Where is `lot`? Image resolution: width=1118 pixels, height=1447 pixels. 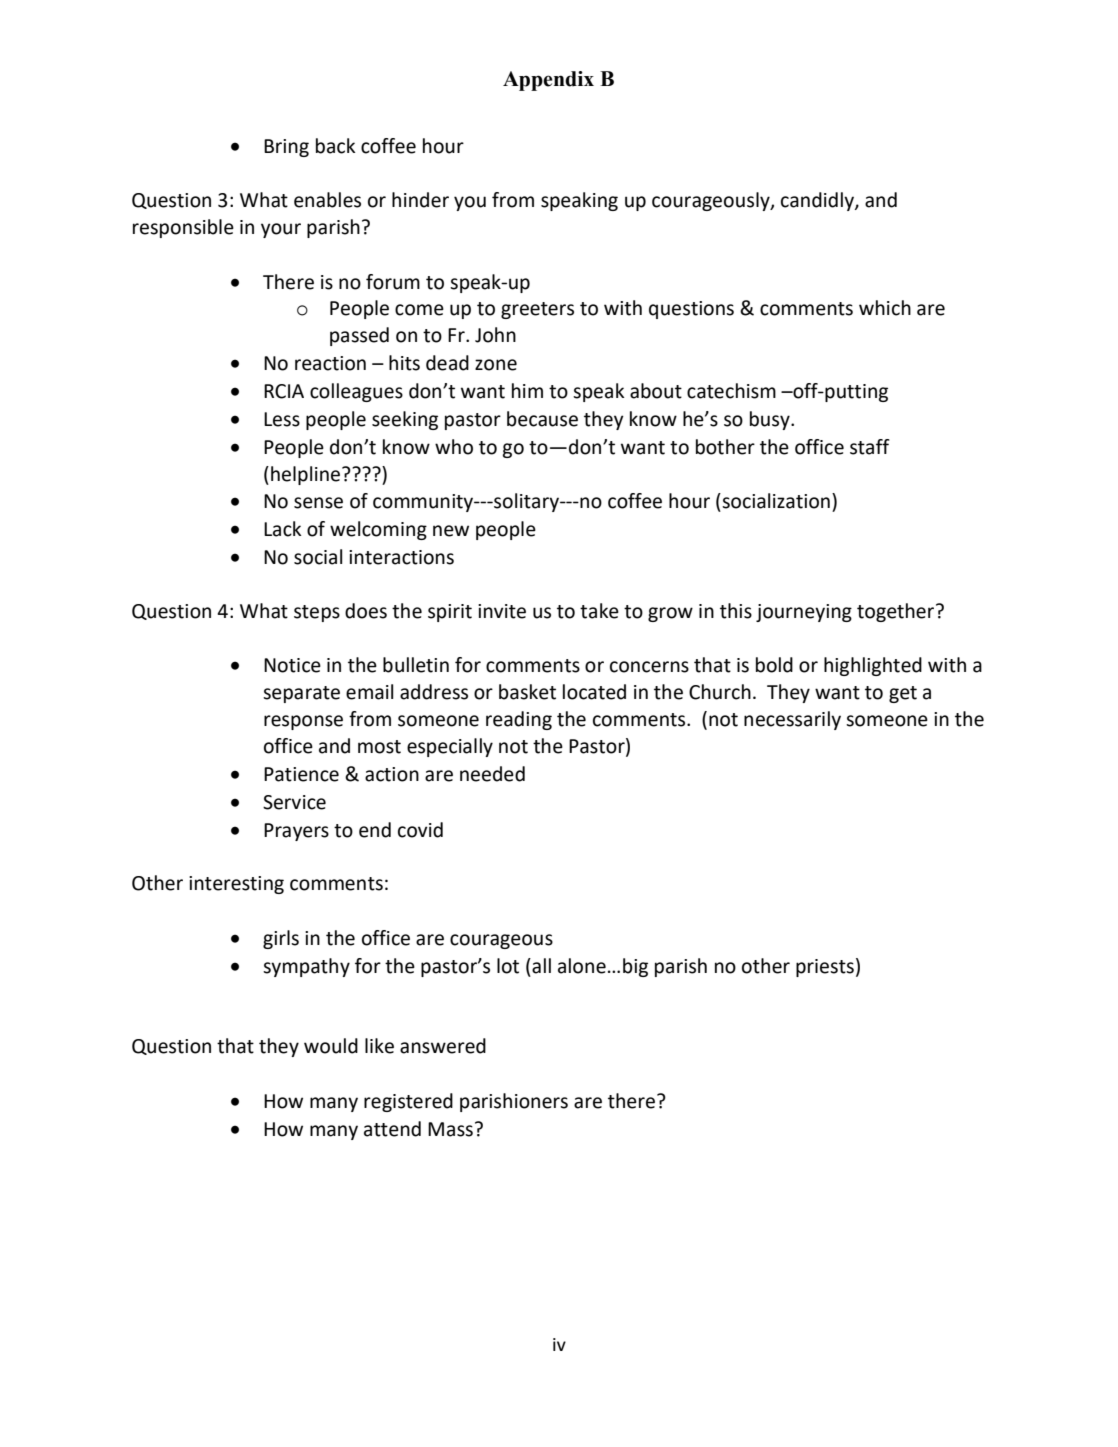
lot is located at coordinates (508, 966).
